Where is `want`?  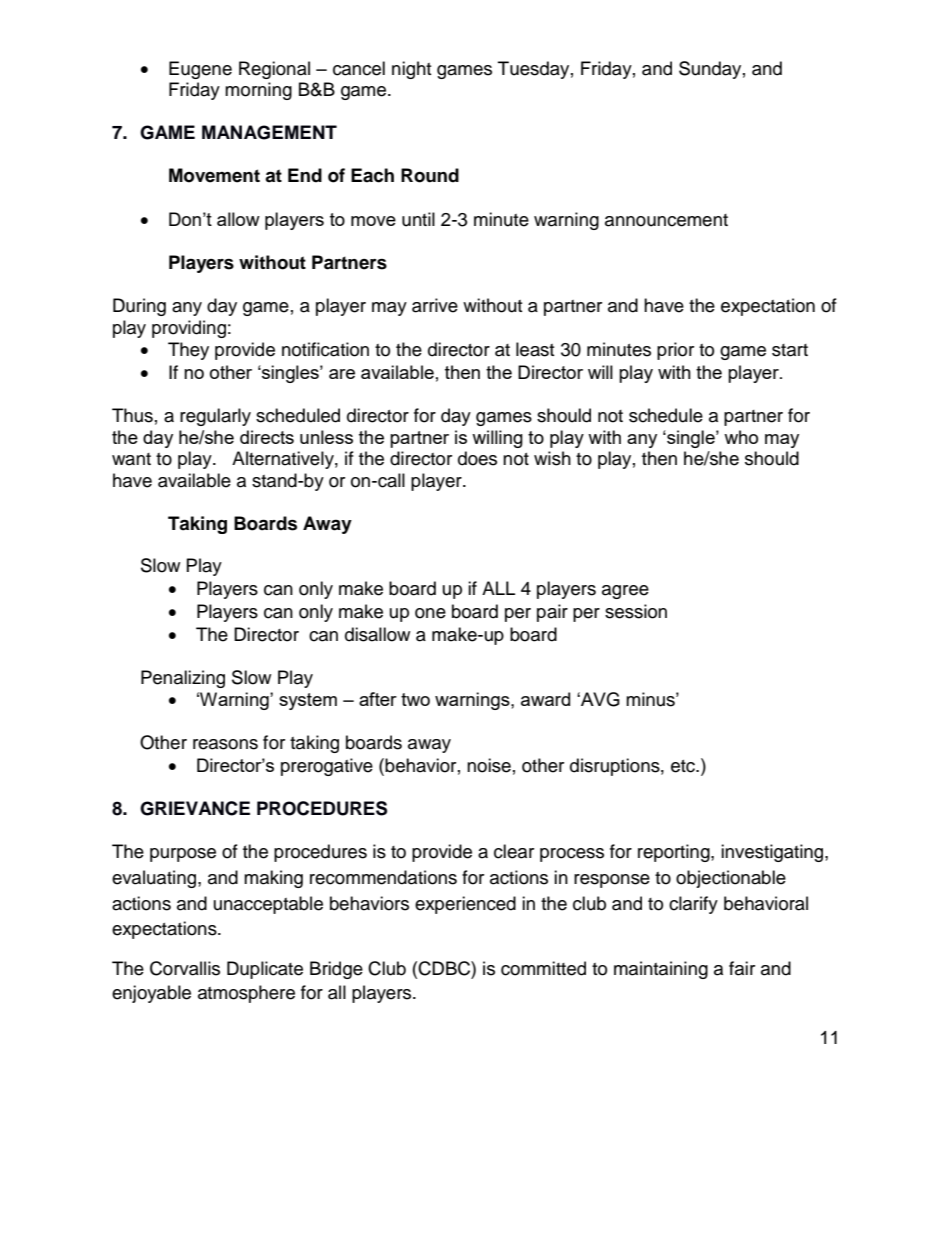
want is located at coordinates (131, 459).
